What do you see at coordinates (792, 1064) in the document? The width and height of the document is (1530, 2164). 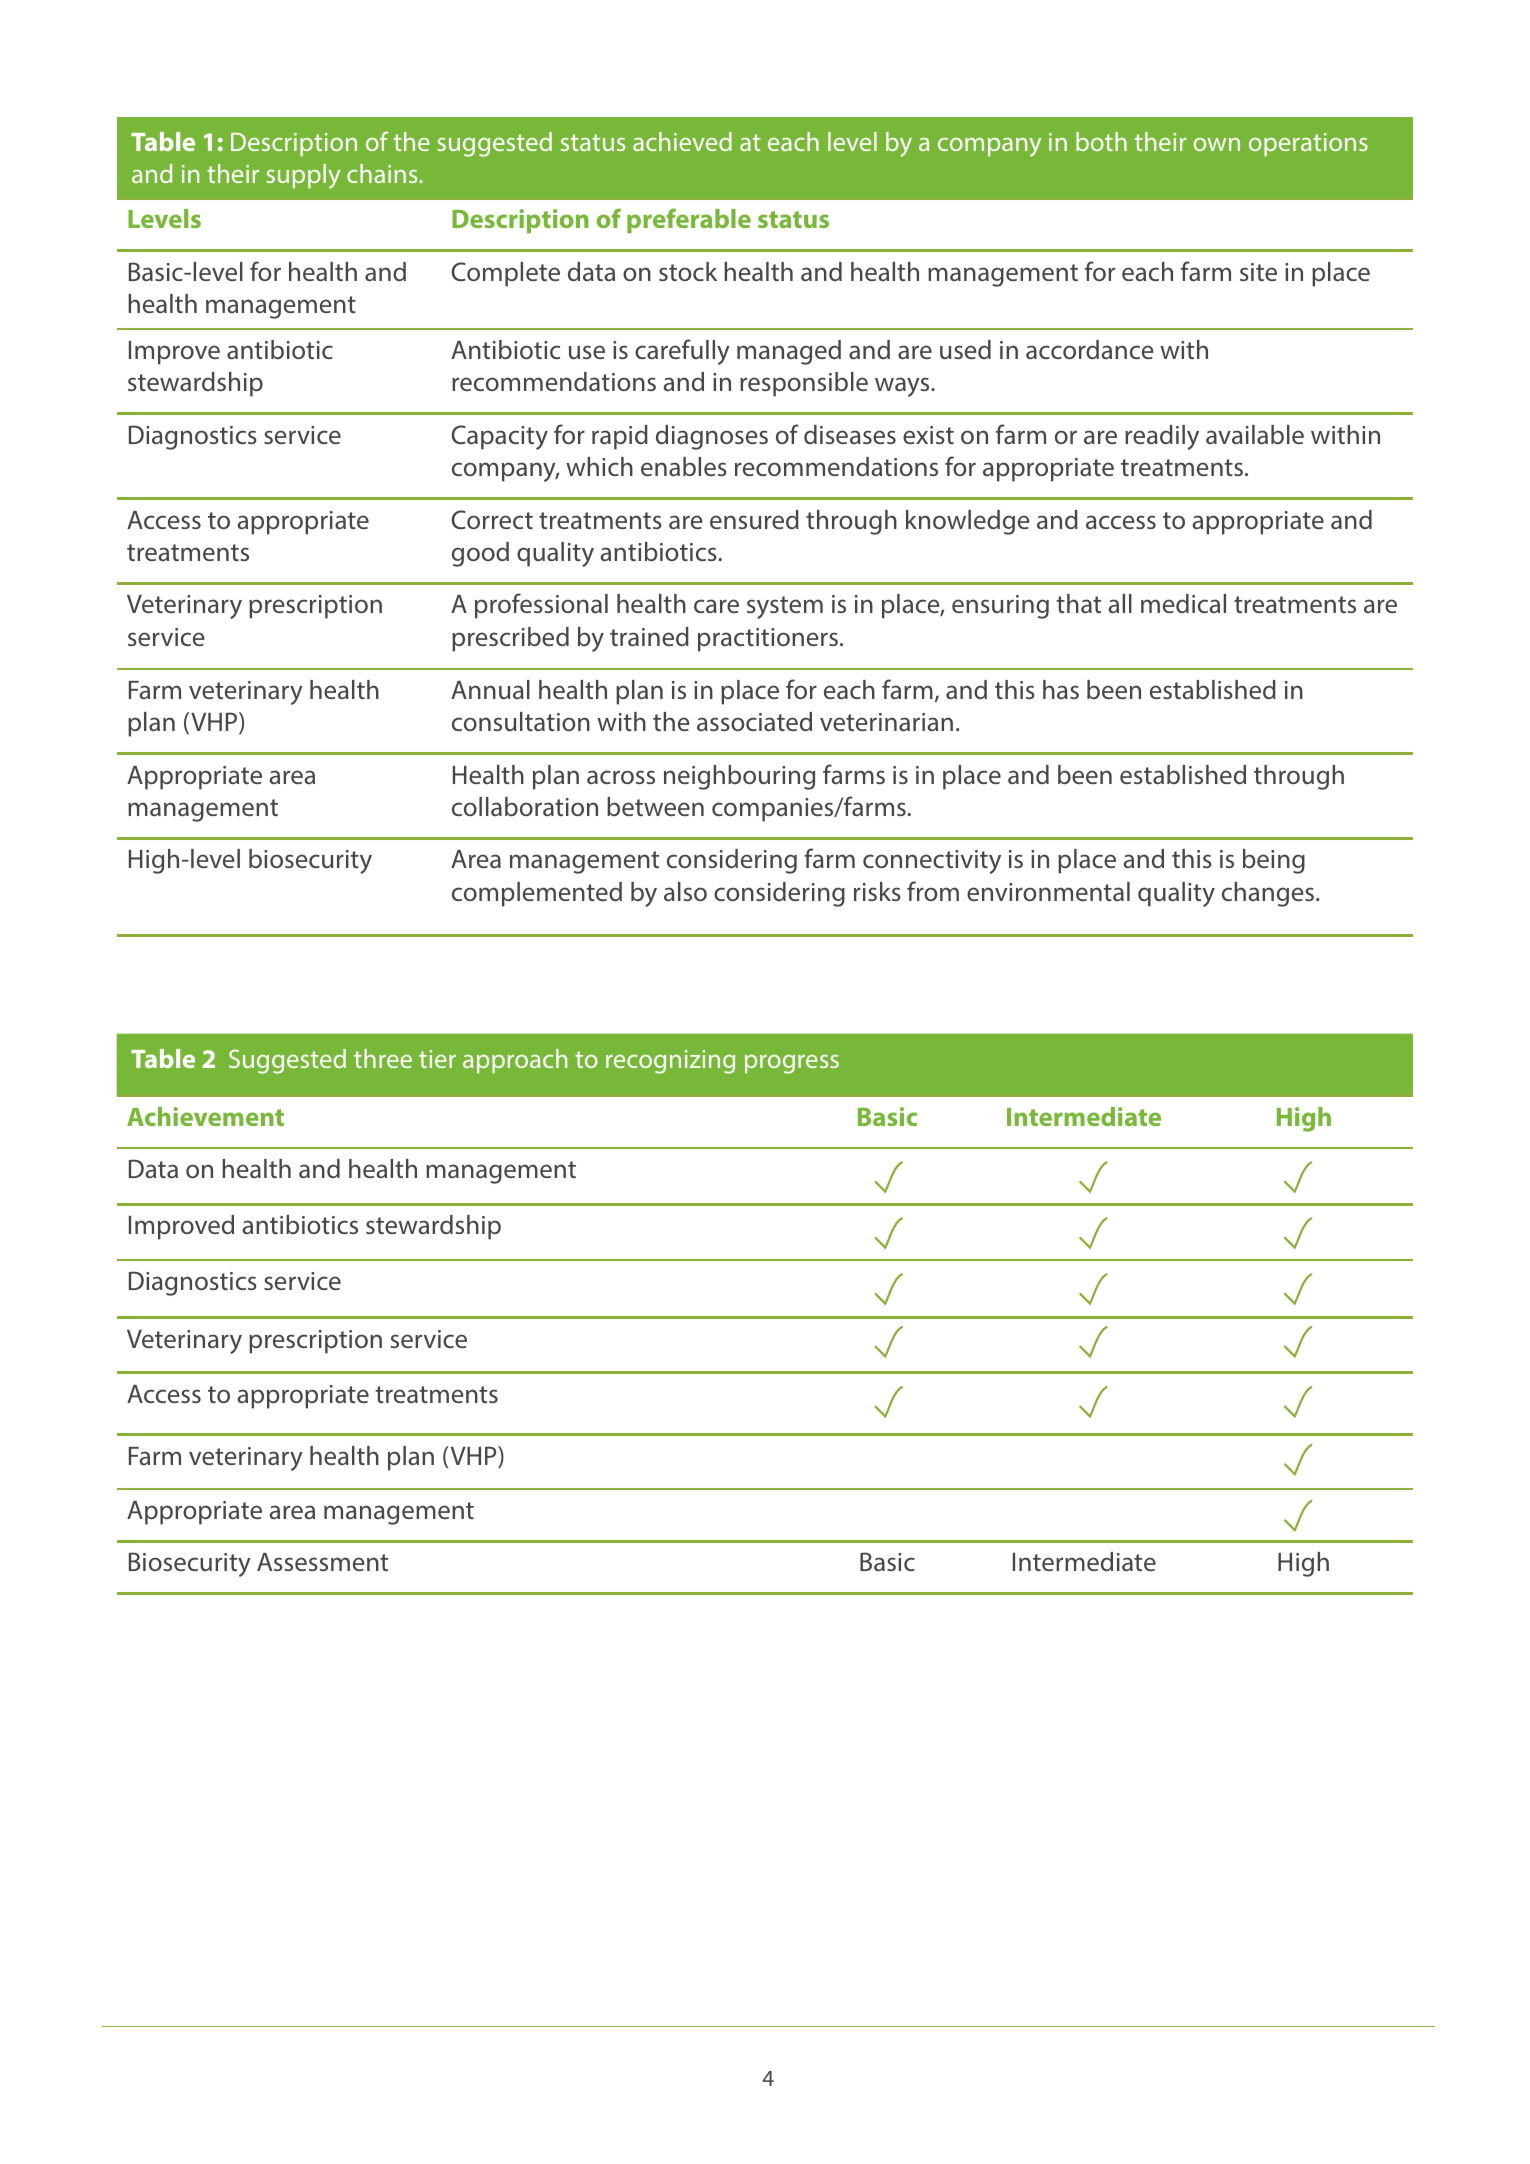 I see `progress` at bounding box center [792, 1064].
